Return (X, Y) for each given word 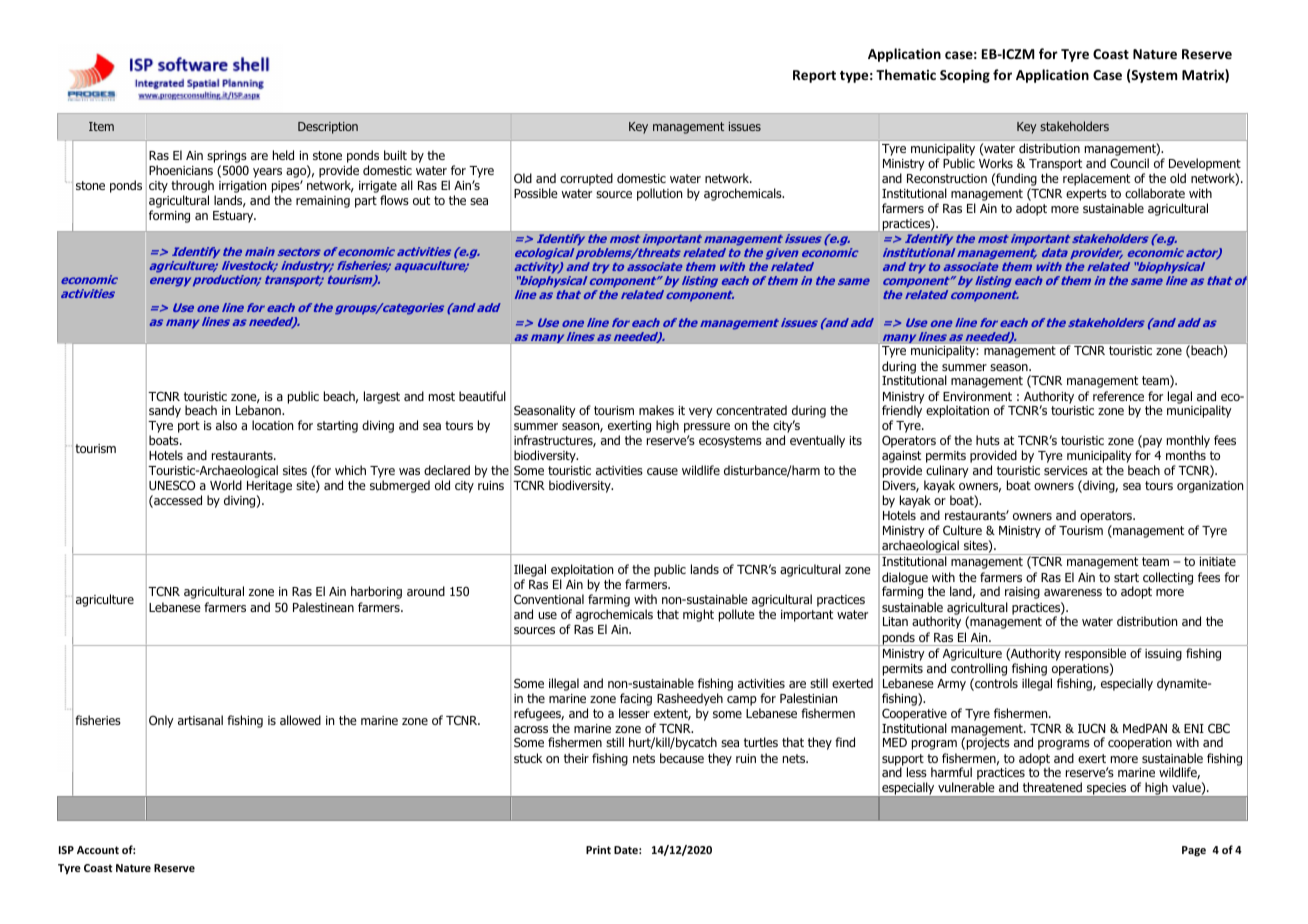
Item (101, 126)
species (1107, 790)
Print (598, 849)
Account (98, 850)
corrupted (586, 179)
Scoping (965, 76)
